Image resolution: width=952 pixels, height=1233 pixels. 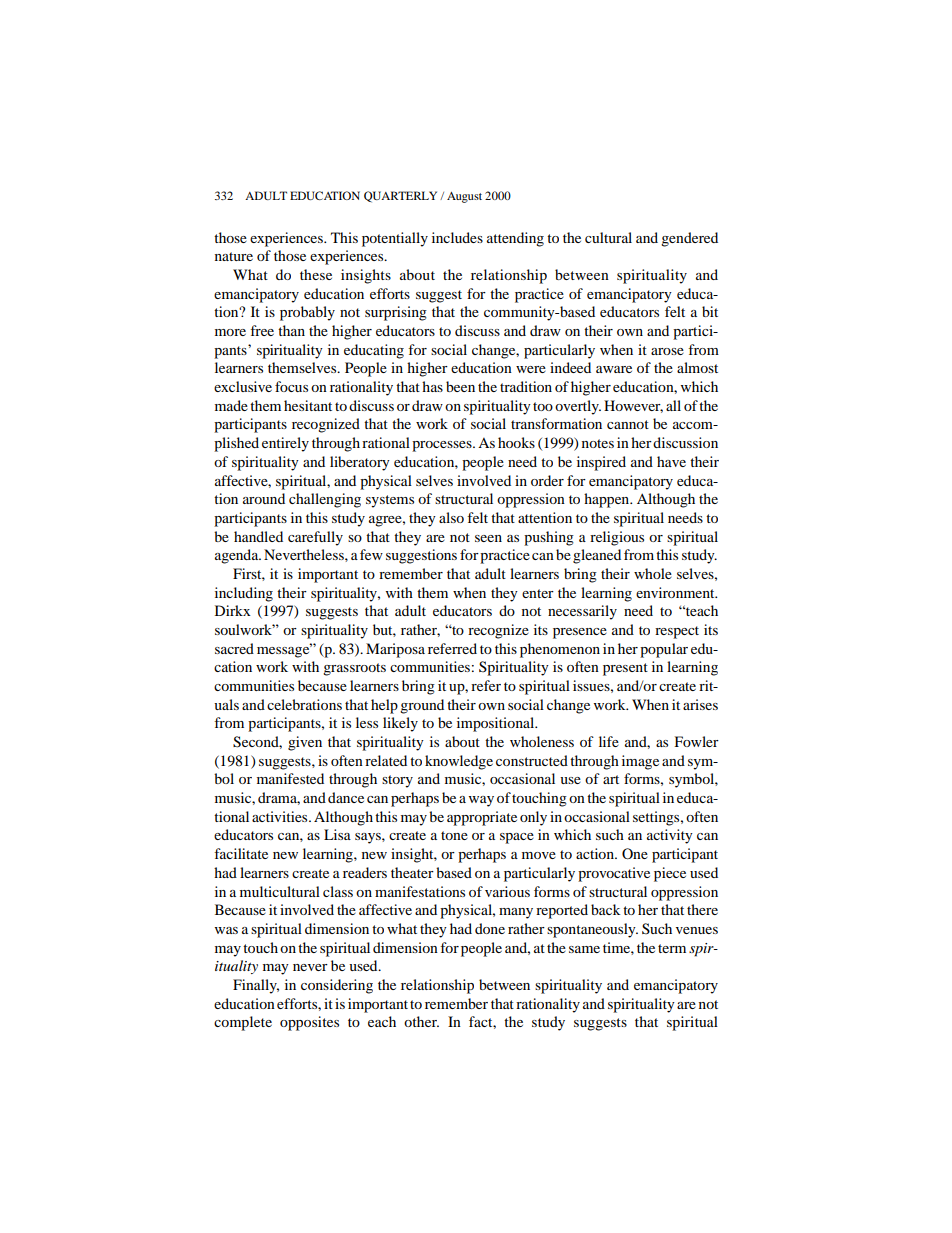 What do you see at coordinates (640, 762) in the screenshot?
I see `image` at bounding box center [640, 762].
